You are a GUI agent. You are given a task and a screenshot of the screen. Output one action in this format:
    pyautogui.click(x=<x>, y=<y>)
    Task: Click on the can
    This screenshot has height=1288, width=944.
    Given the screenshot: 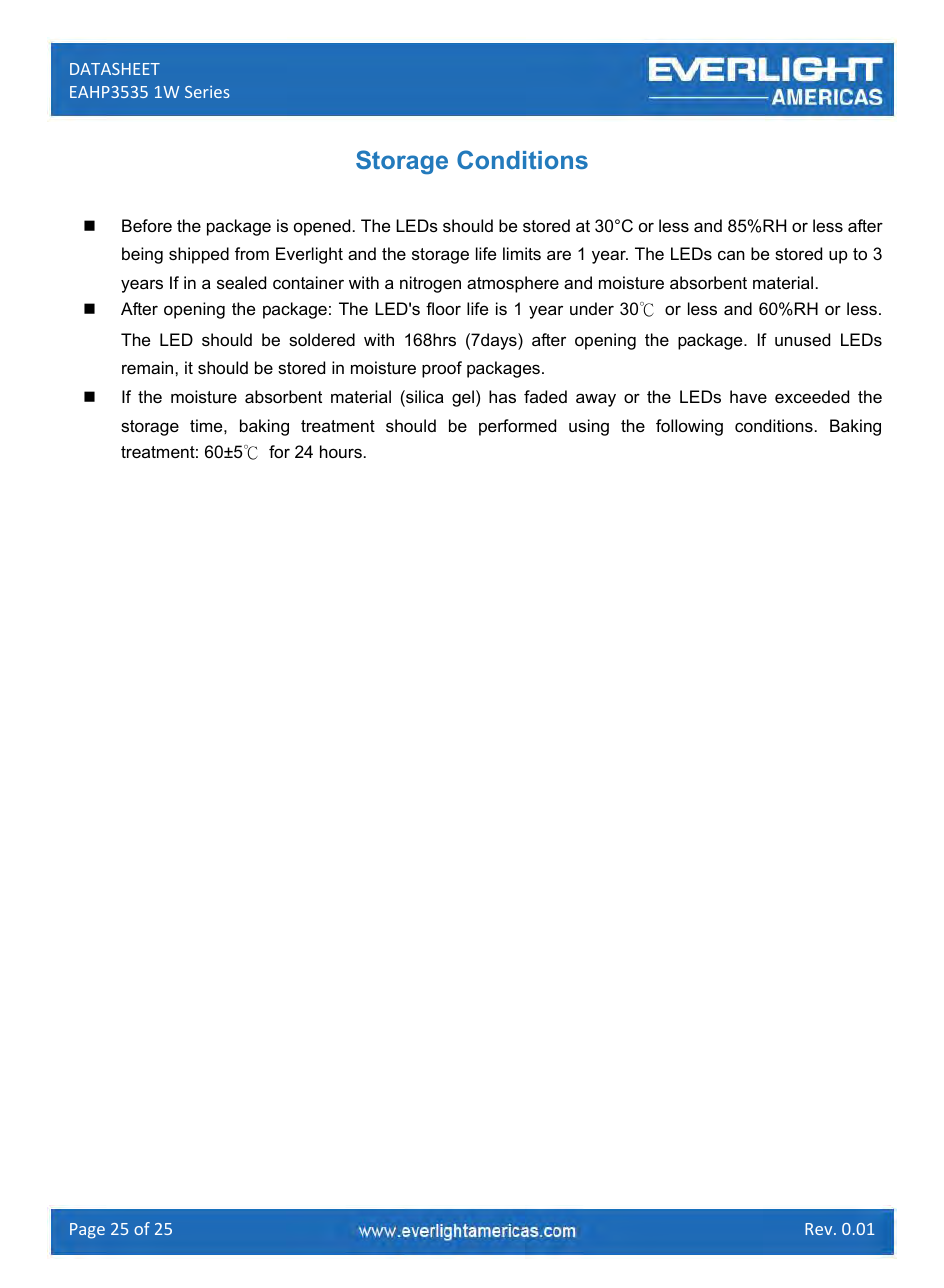 What is the action you would take?
    pyautogui.click(x=731, y=255)
